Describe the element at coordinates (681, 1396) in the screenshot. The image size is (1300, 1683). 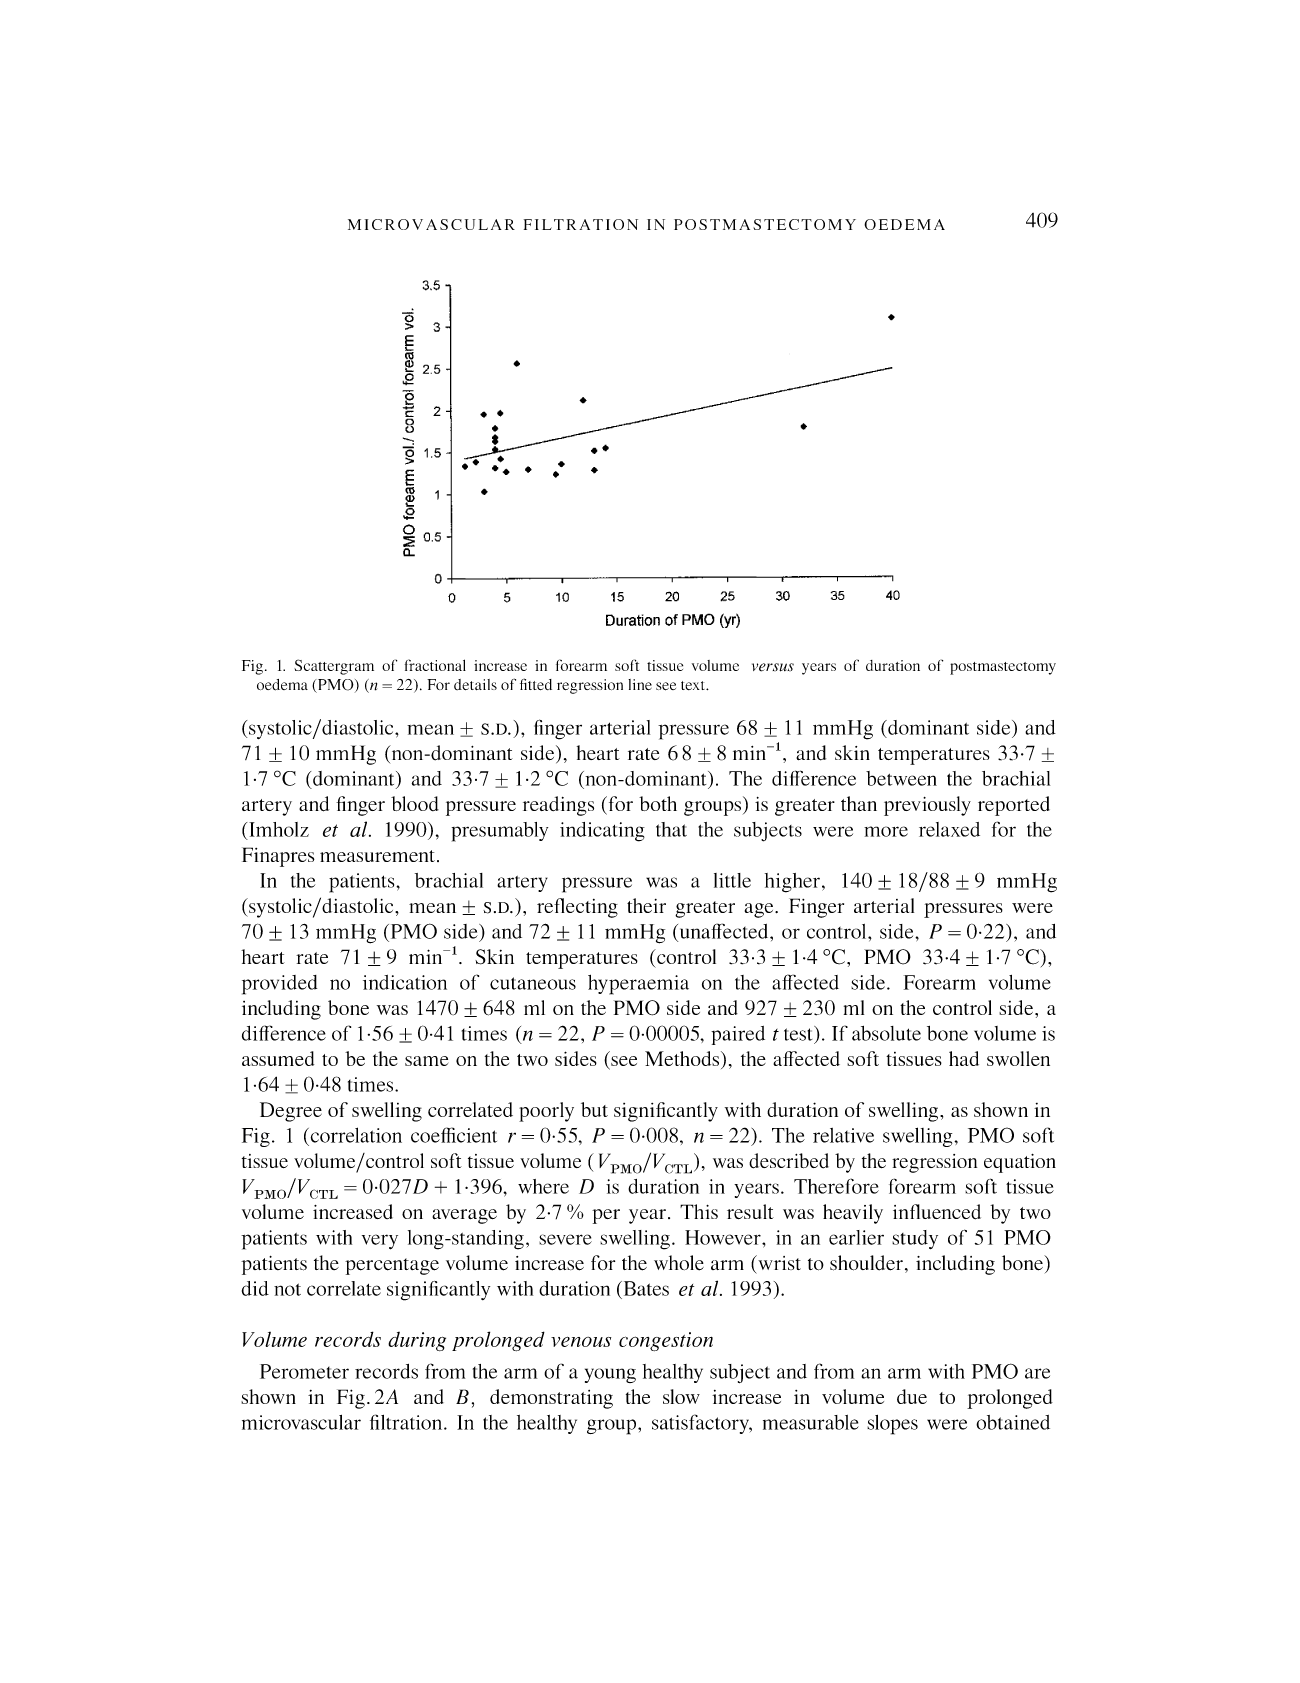
I see `slow` at that location.
